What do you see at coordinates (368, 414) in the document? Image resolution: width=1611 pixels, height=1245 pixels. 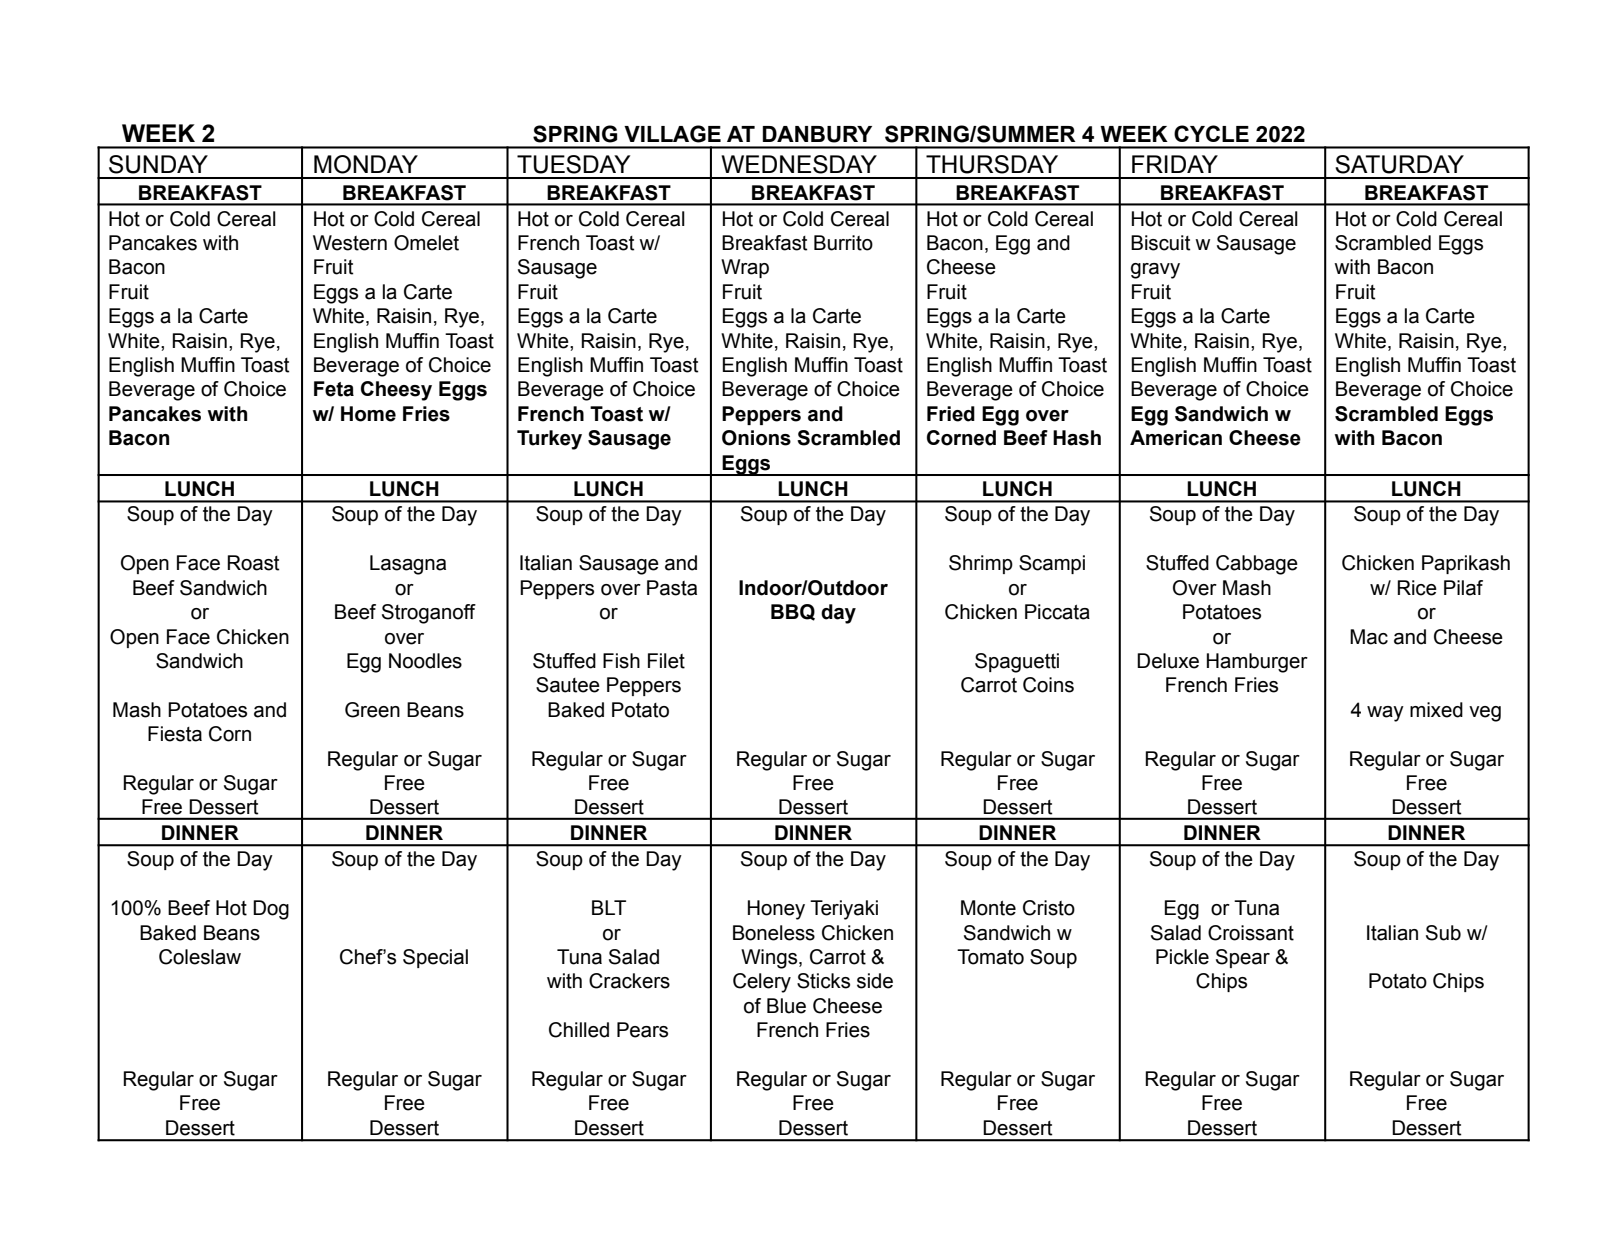 I see `Home` at bounding box center [368, 414].
